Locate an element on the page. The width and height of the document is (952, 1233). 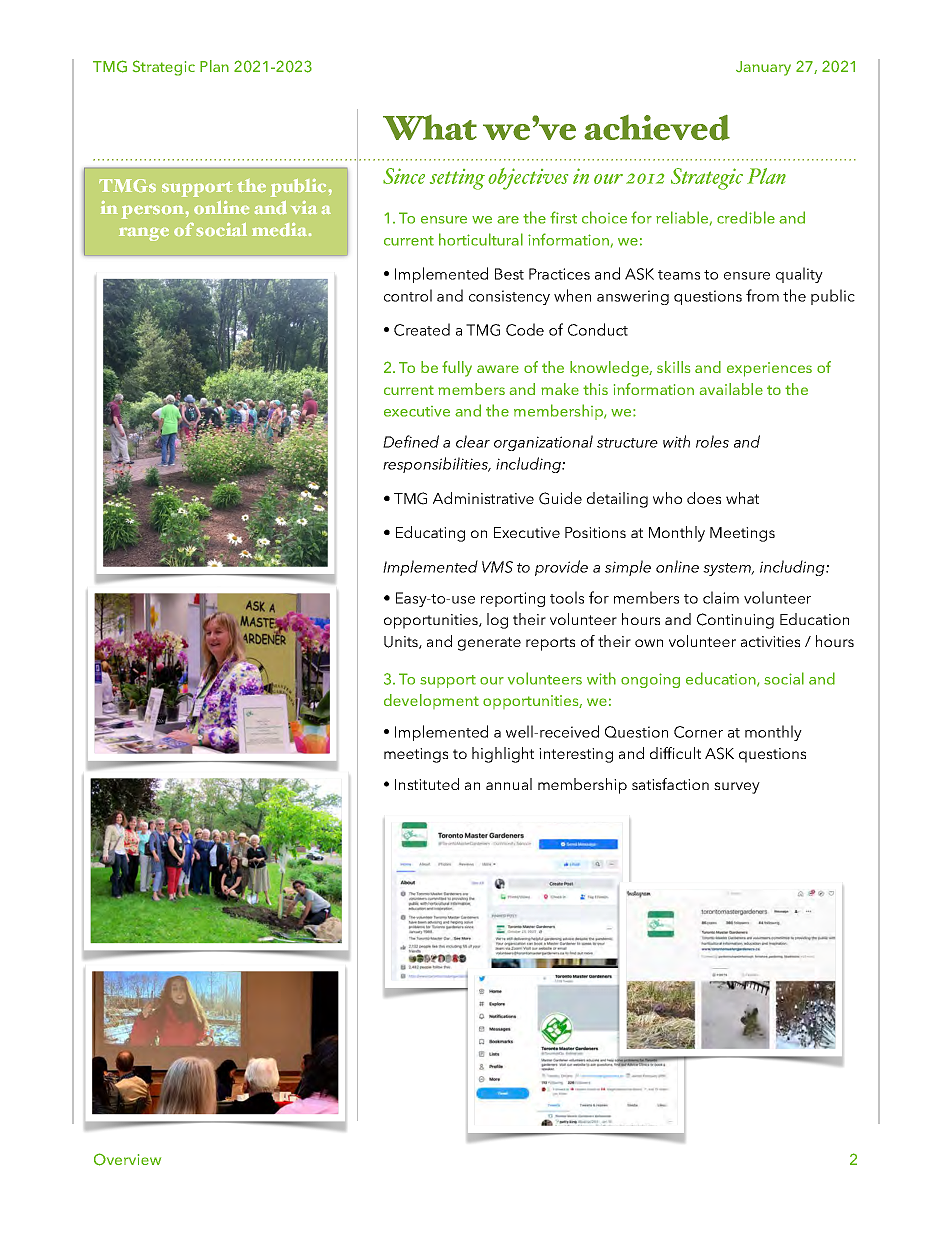
annual is located at coordinates (509, 784).
